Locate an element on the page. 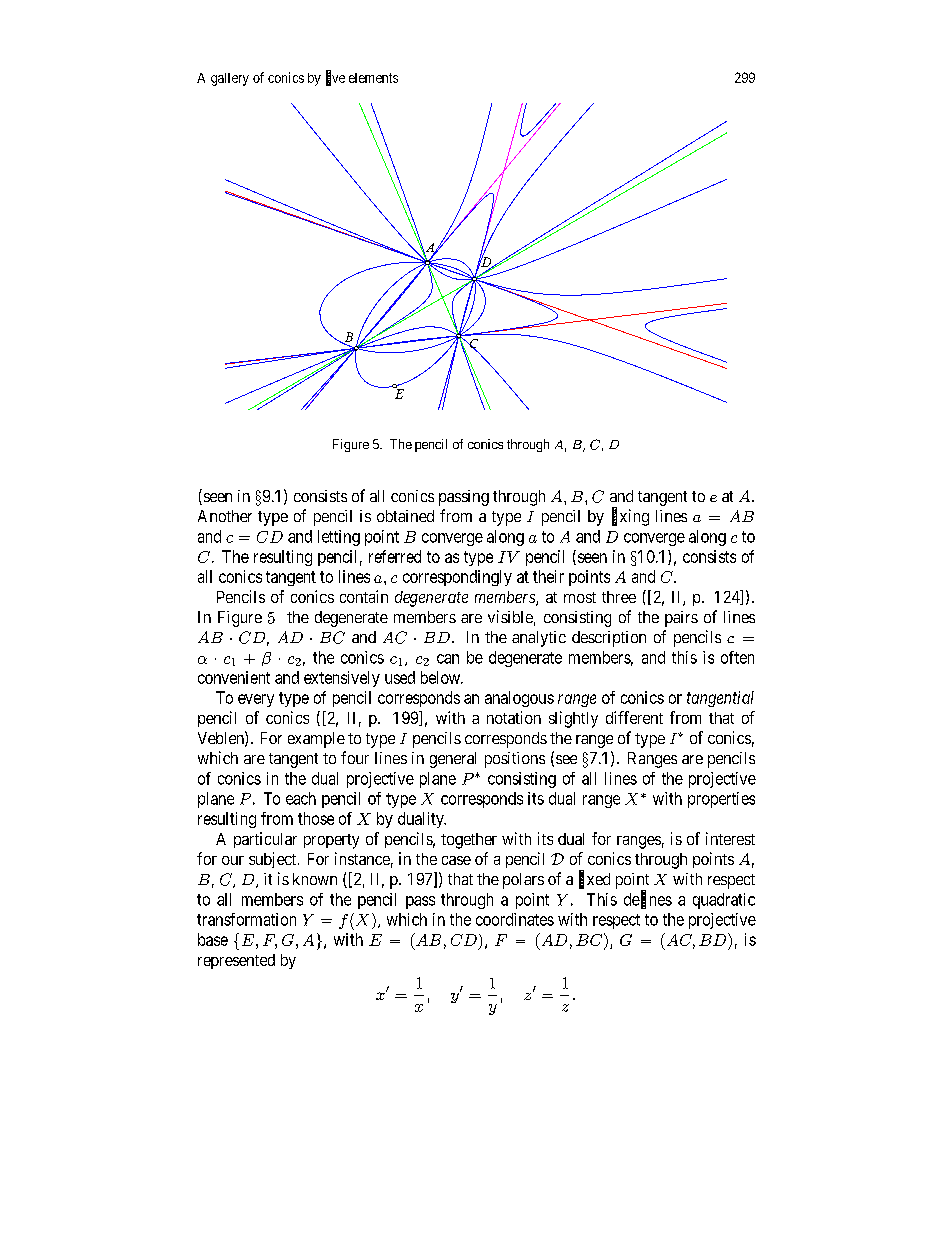  gallery is located at coordinates (230, 79).
